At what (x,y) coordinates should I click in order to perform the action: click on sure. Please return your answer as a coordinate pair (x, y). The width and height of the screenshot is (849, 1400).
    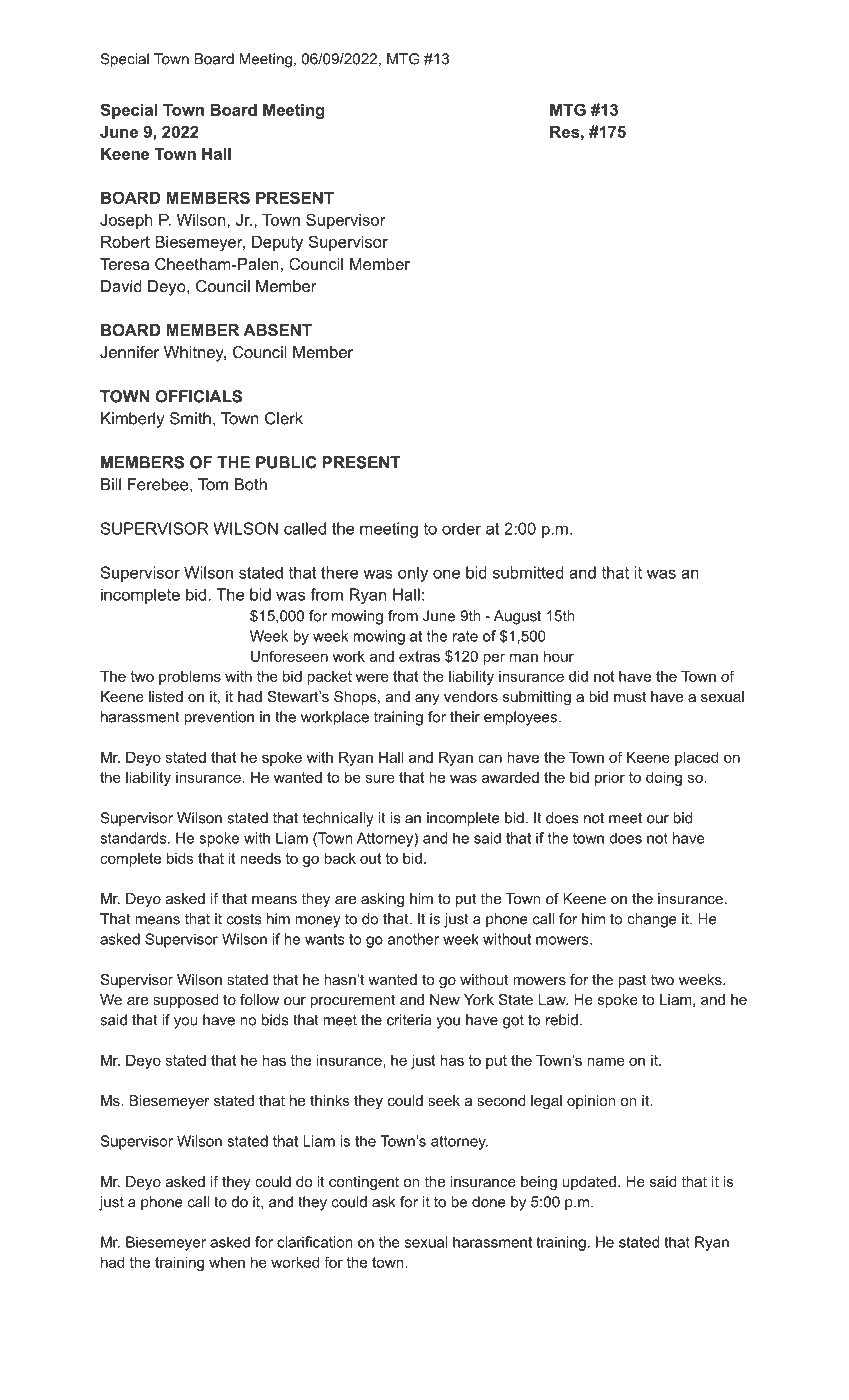
    Looking at the image, I should click on (380, 778).
